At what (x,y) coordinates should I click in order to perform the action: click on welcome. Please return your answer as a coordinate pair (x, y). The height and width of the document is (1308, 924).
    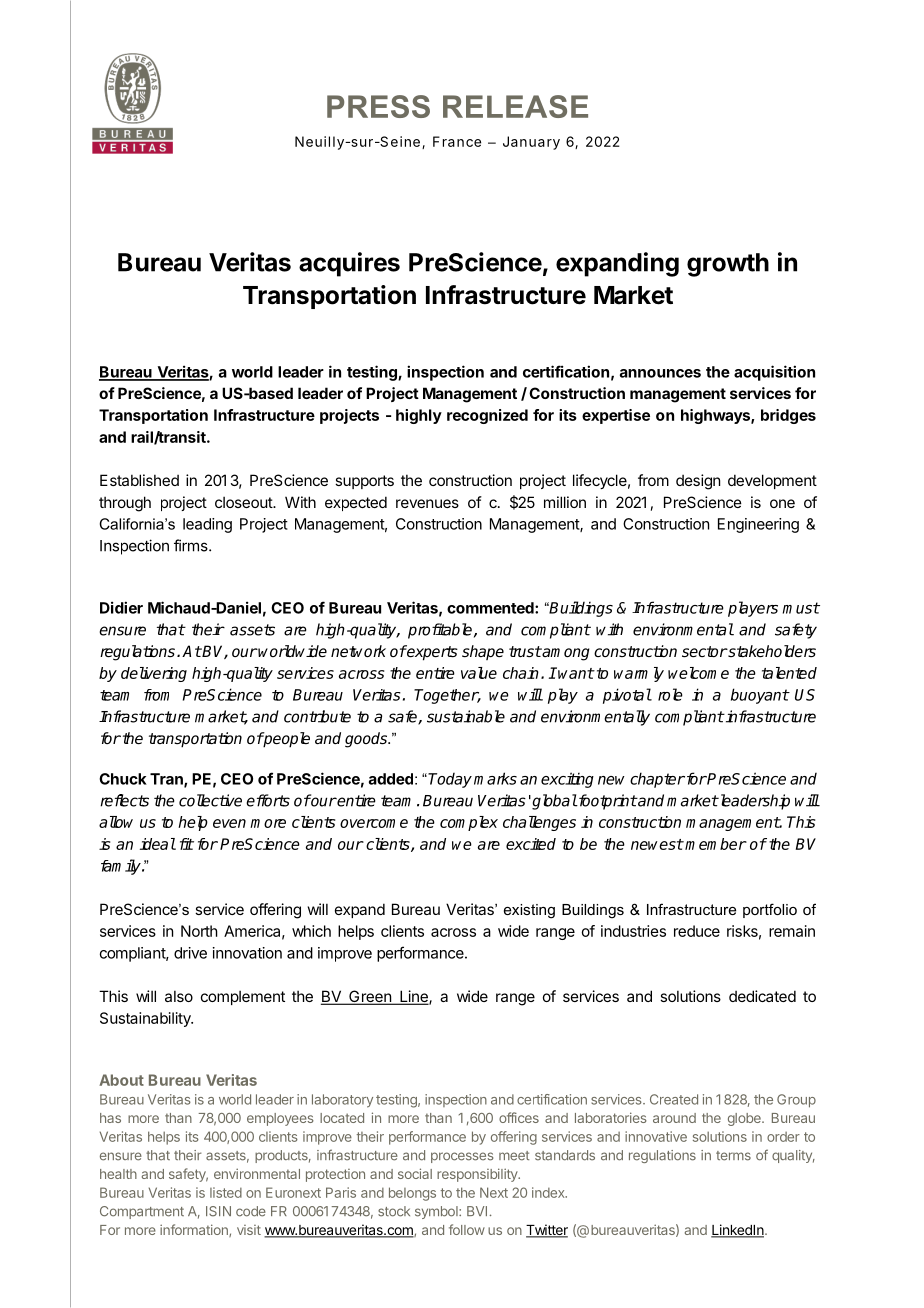
    Looking at the image, I should click on (698, 673).
